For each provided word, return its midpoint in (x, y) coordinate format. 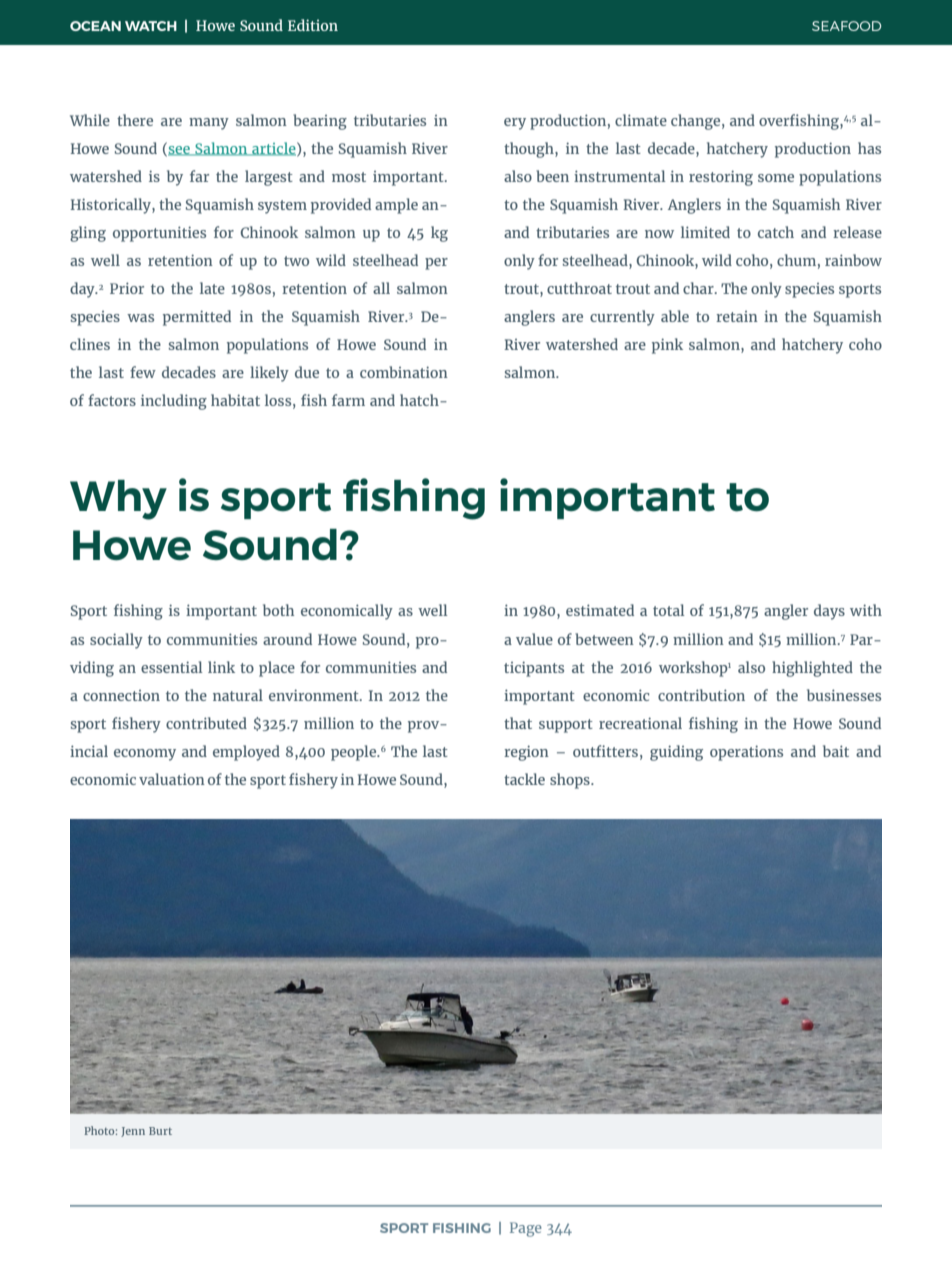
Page (526, 1229)
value (534, 639)
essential (172, 667)
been (552, 176)
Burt (160, 1131)
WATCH (151, 26)
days (829, 612)
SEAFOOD (846, 26)
